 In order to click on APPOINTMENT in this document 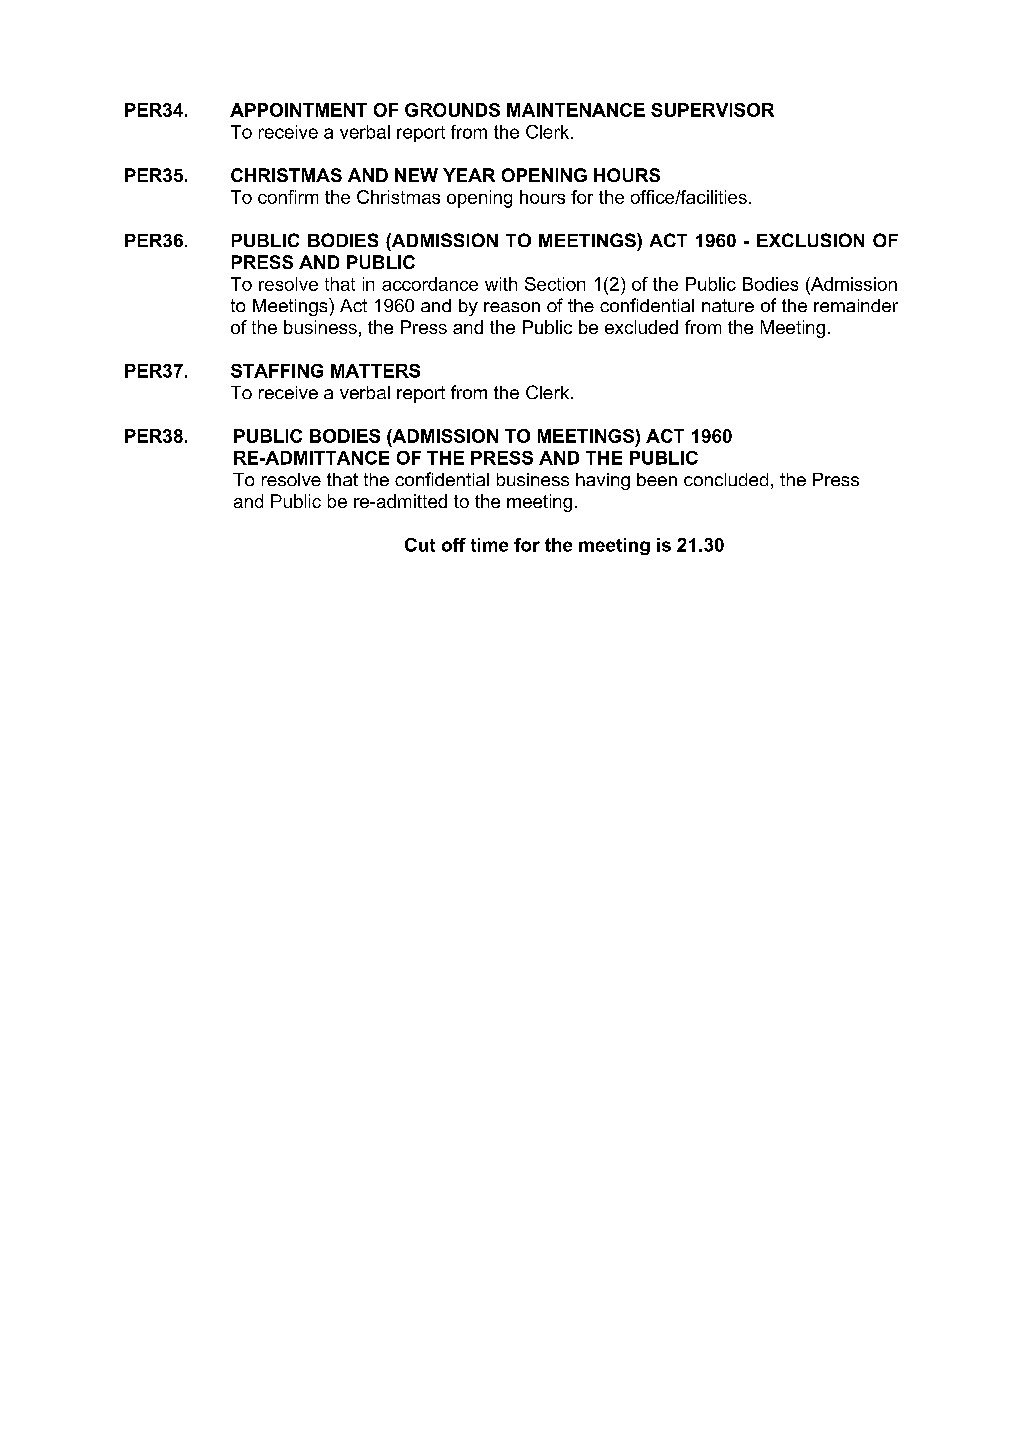, I will do `click(298, 110)`.
